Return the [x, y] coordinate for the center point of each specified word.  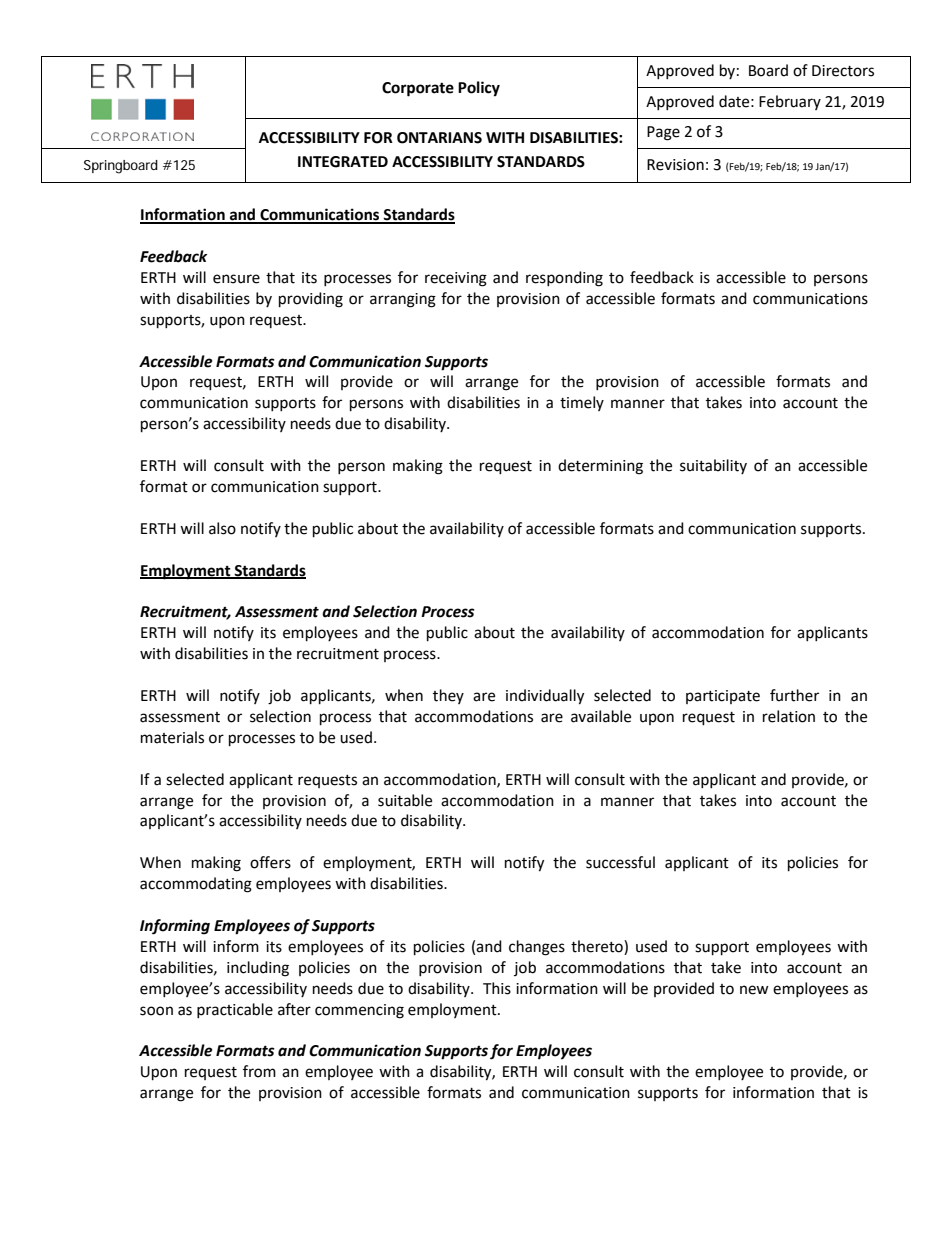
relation [789, 716]
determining [600, 467]
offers [270, 862]
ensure [236, 279]
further [794, 695]
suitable [405, 800]
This [497, 988]
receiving [456, 279]
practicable [235, 1010]
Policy [479, 89]
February [790, 102]
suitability [713, 466]
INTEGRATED [343, 162]
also [222, 528]
